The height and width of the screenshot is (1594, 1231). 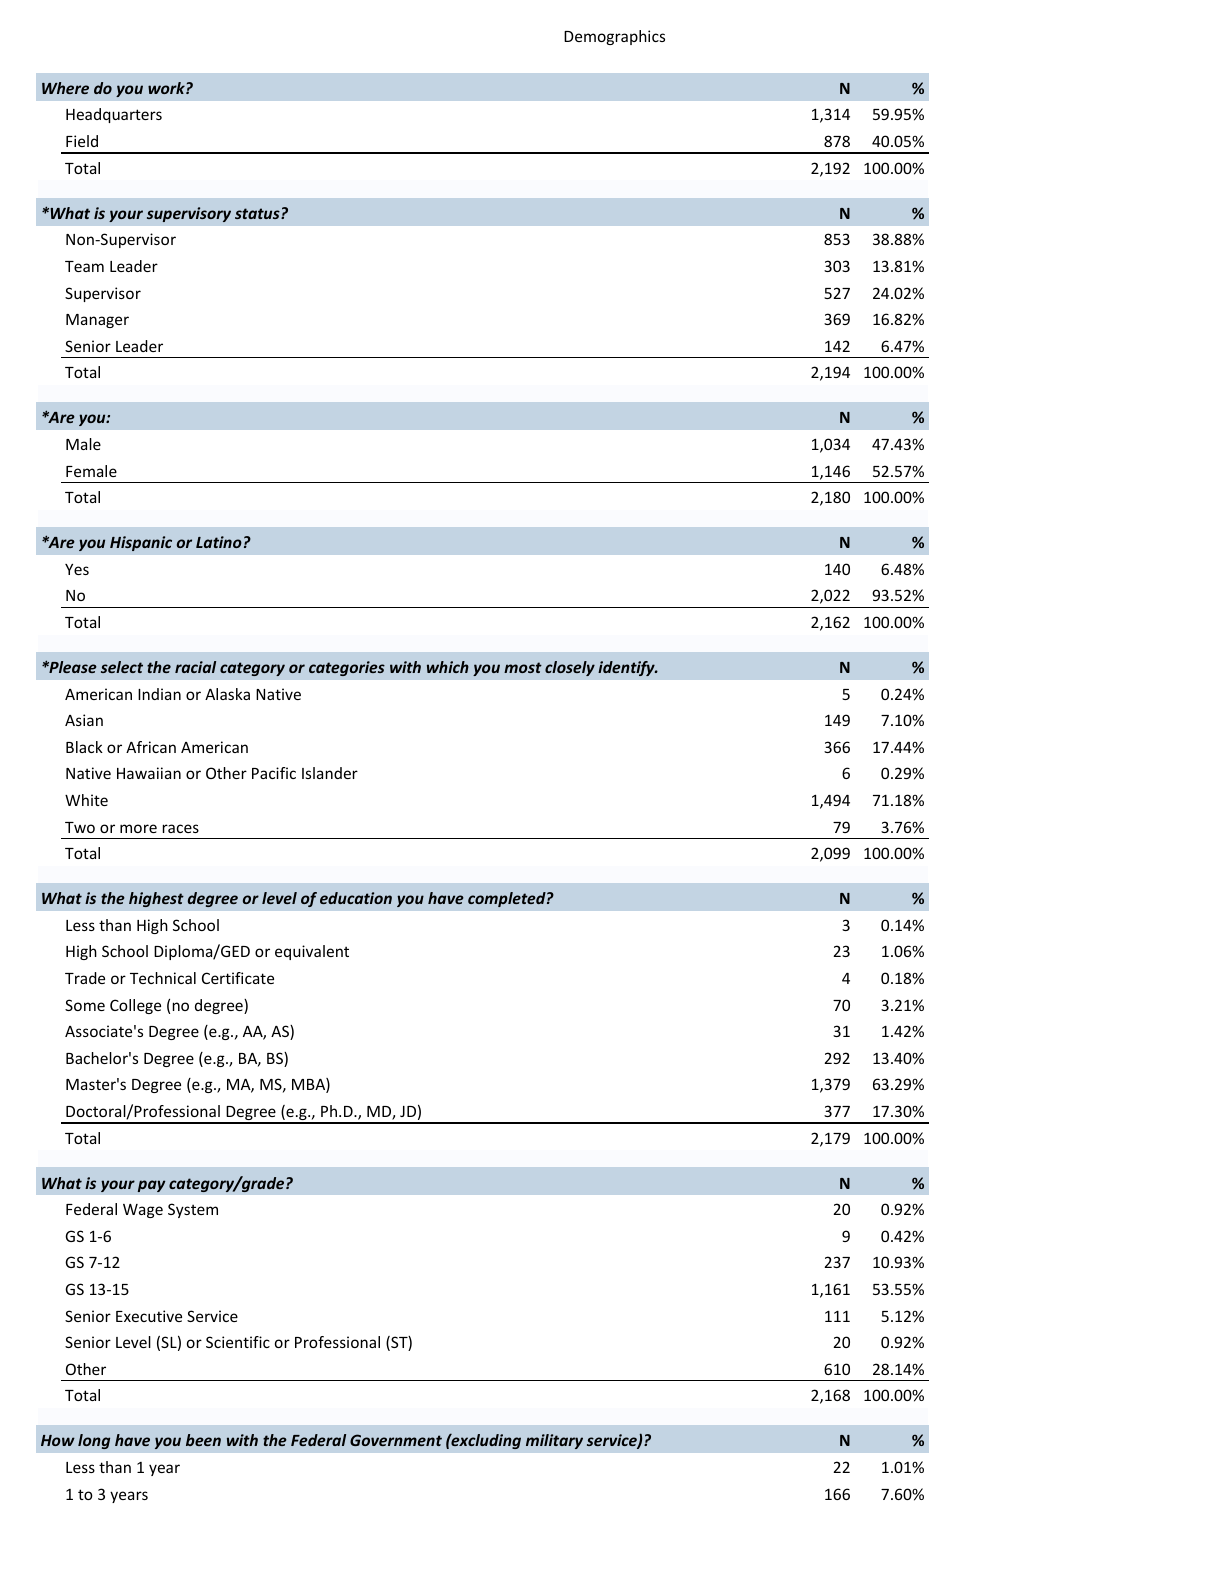 I want to click on College, so click(x=135, y=1006).
